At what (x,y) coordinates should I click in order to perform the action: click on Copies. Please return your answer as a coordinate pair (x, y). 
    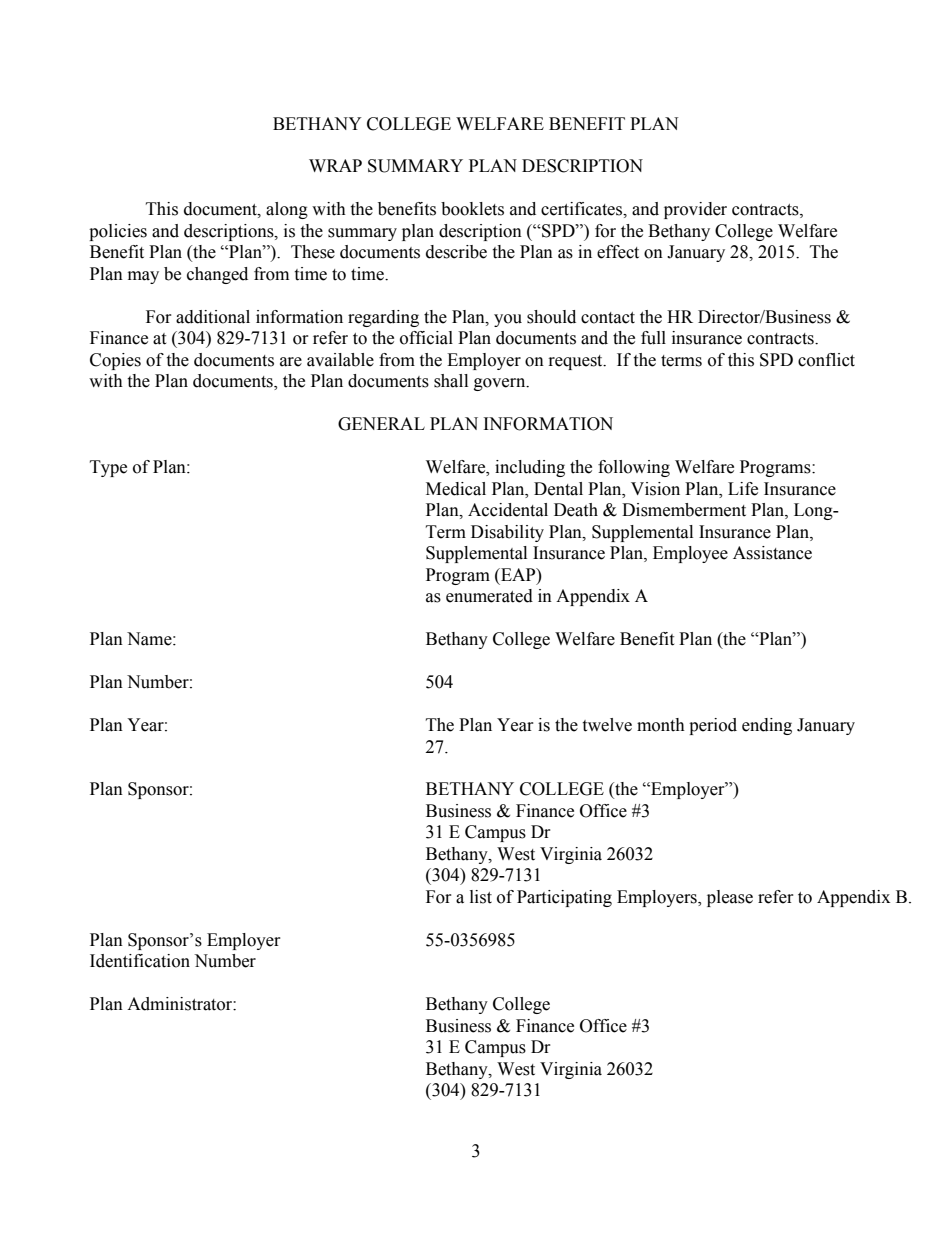
    Looking at the image, I should click on (115, 361).
